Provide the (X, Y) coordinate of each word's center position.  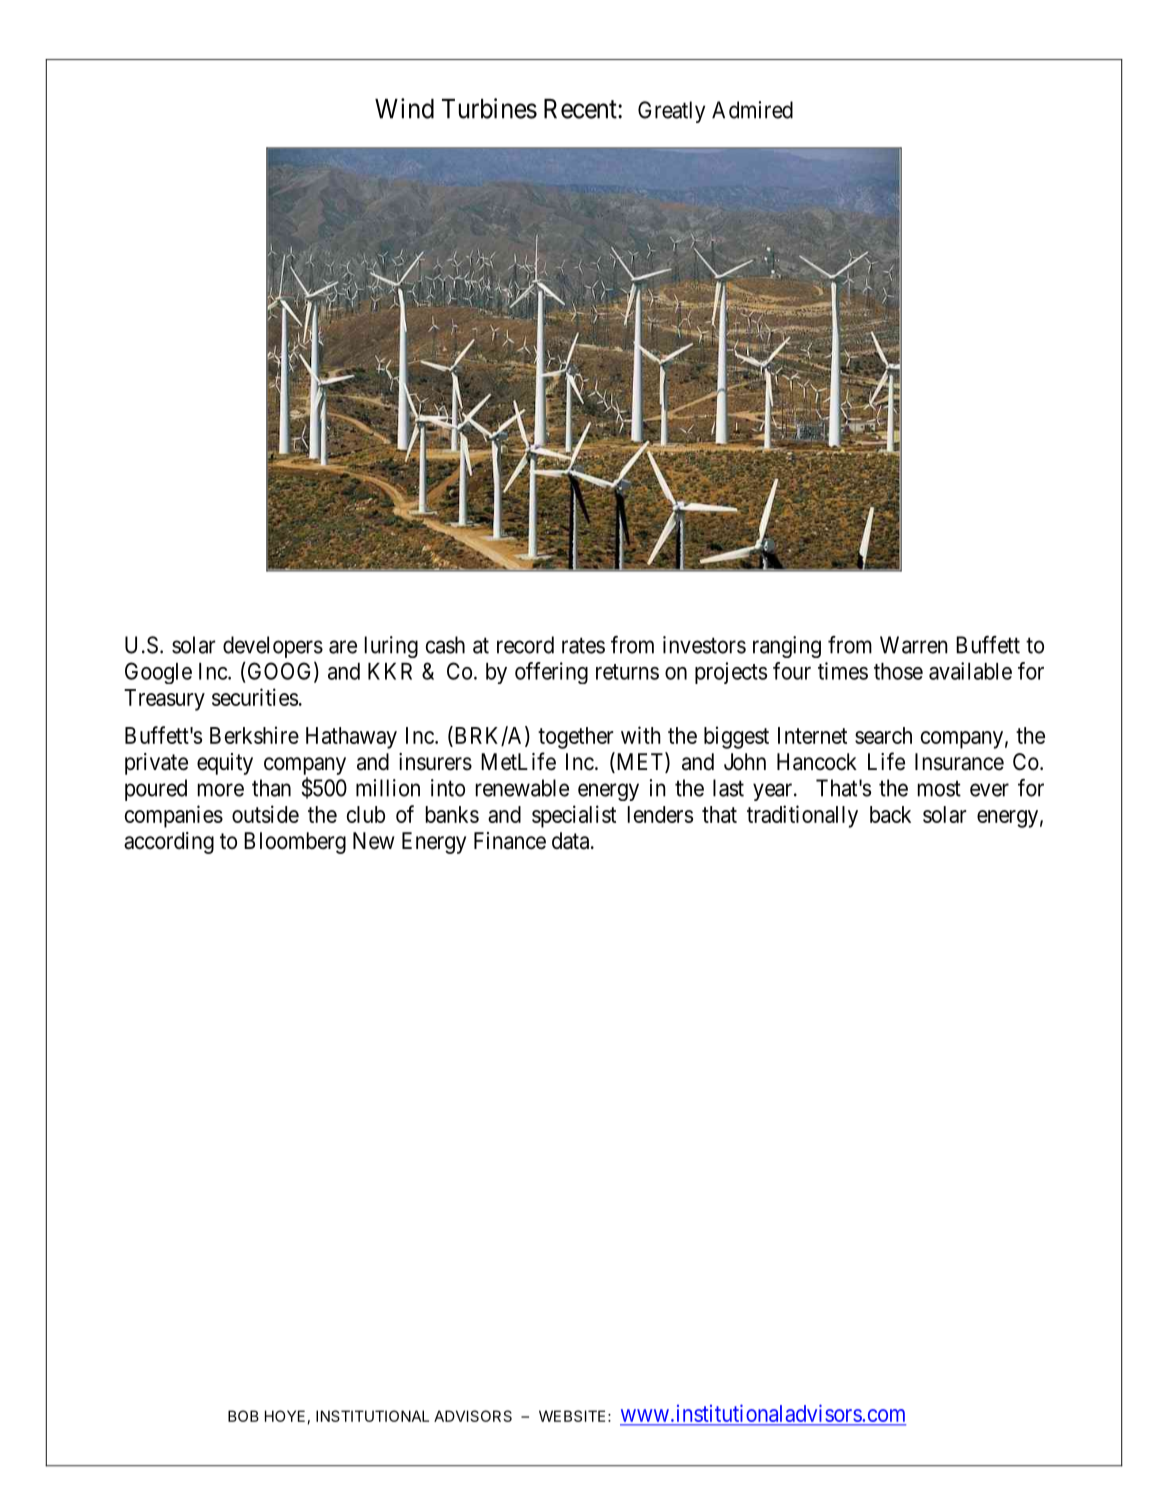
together (576, 738)
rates (583, 645)
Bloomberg (295, 843)
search (883, 735)
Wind (404, 108)
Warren (914, 645)
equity (225, 764)
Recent (581, 109)
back (890, 814)
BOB (243, 1416)
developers (273, 647)
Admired (752, 110)
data (572, 841)
